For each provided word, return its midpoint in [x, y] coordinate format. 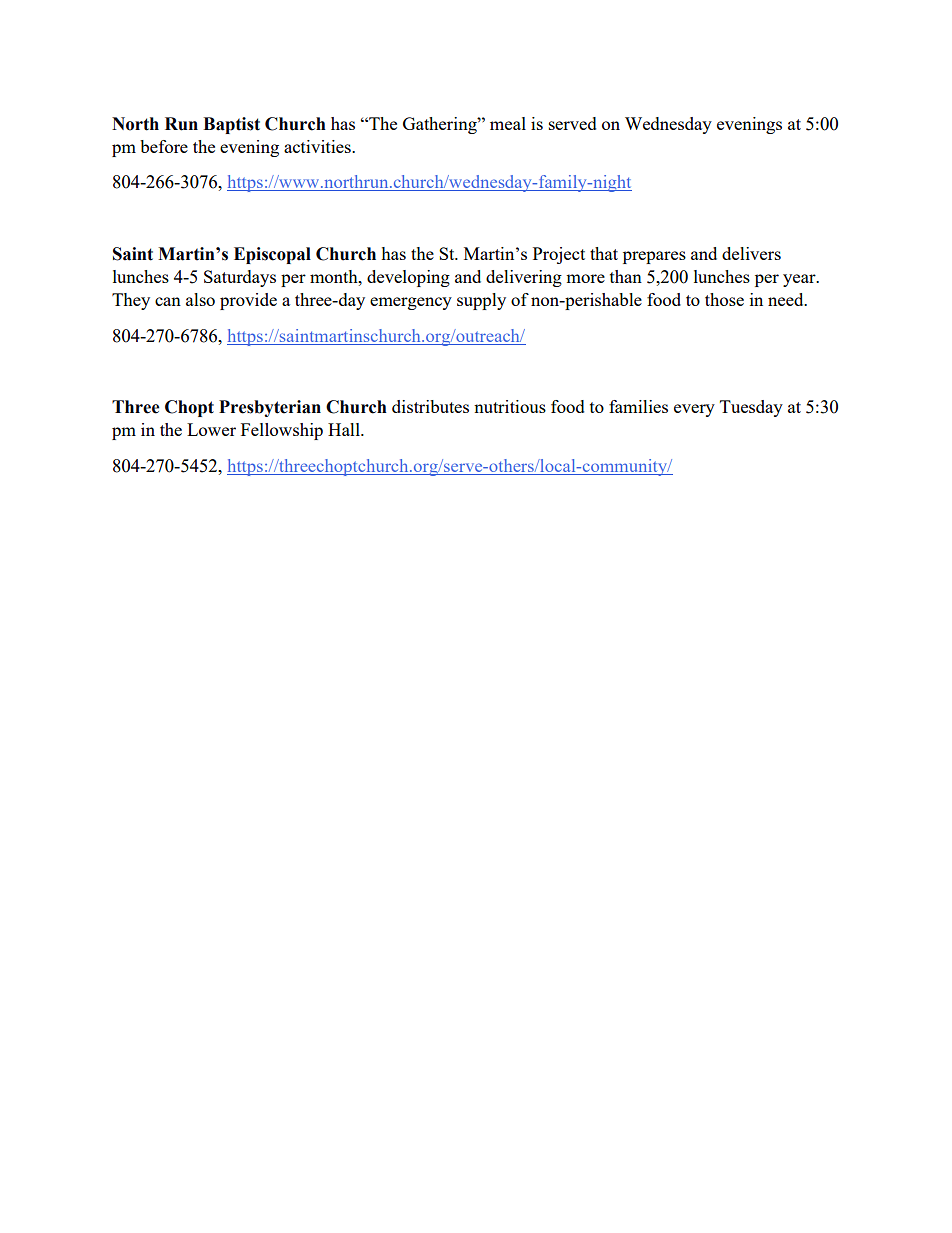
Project [559, 255]
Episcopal [272, 255]
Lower [211, 429]
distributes [430, 406]
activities [318, 146]
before [164, 146]
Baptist [231, 125]
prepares [654, 257]
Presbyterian [270, 408]
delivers [751, 253]
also [200, 299]
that [604, 253]
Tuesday [751, 408]
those [724, 299]
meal [508, 123]
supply [481, 301]
